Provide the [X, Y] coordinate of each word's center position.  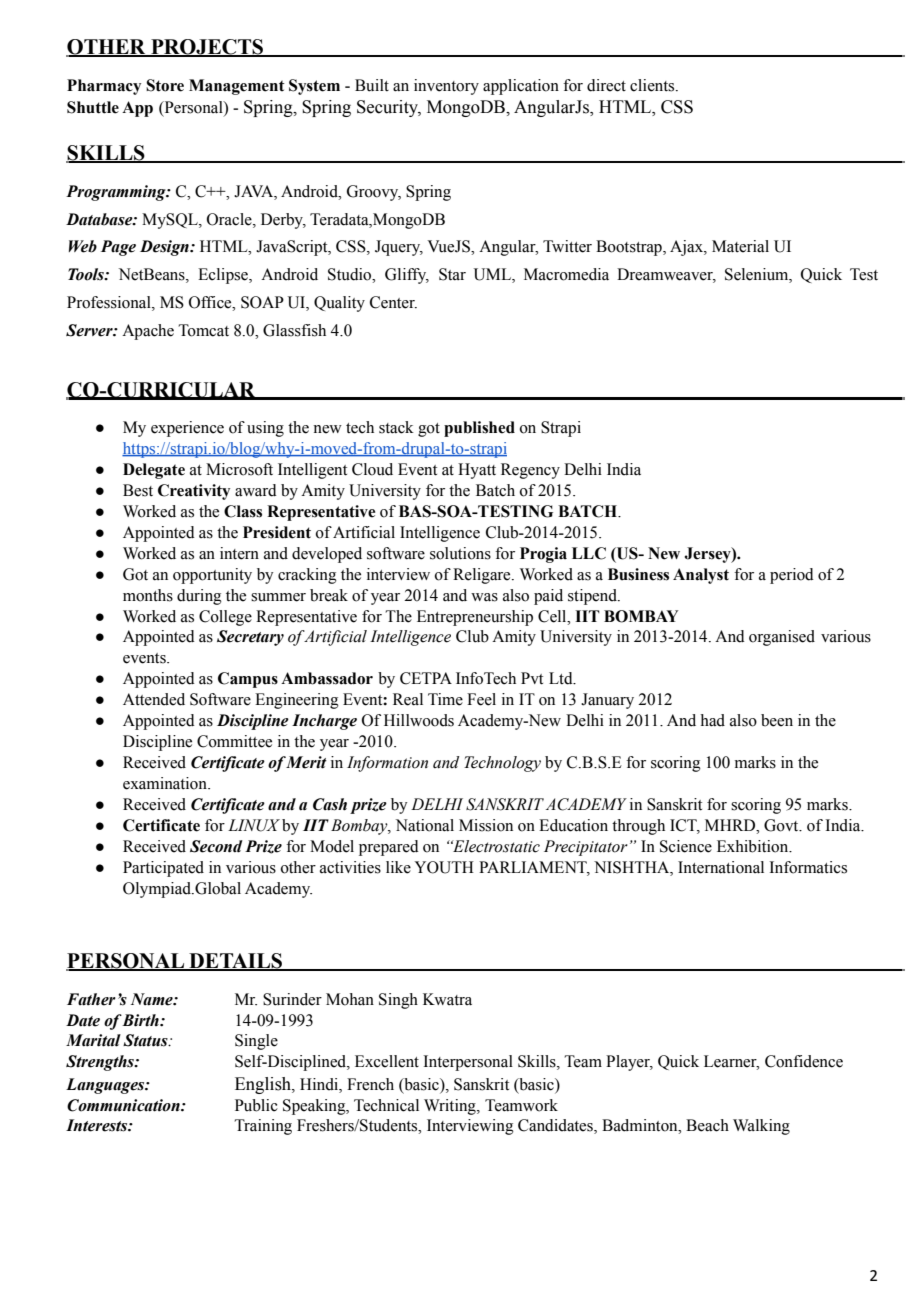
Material [740, 246]
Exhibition [754, 846]
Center [393, 302]
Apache [148, 332]
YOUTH [444, 867]
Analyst [701, 576]
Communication [124, 1105]
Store [165, 85]
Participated [163, 869]
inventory [446, 87]
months [148, 595]
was [484, 597]
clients [653, 85]
